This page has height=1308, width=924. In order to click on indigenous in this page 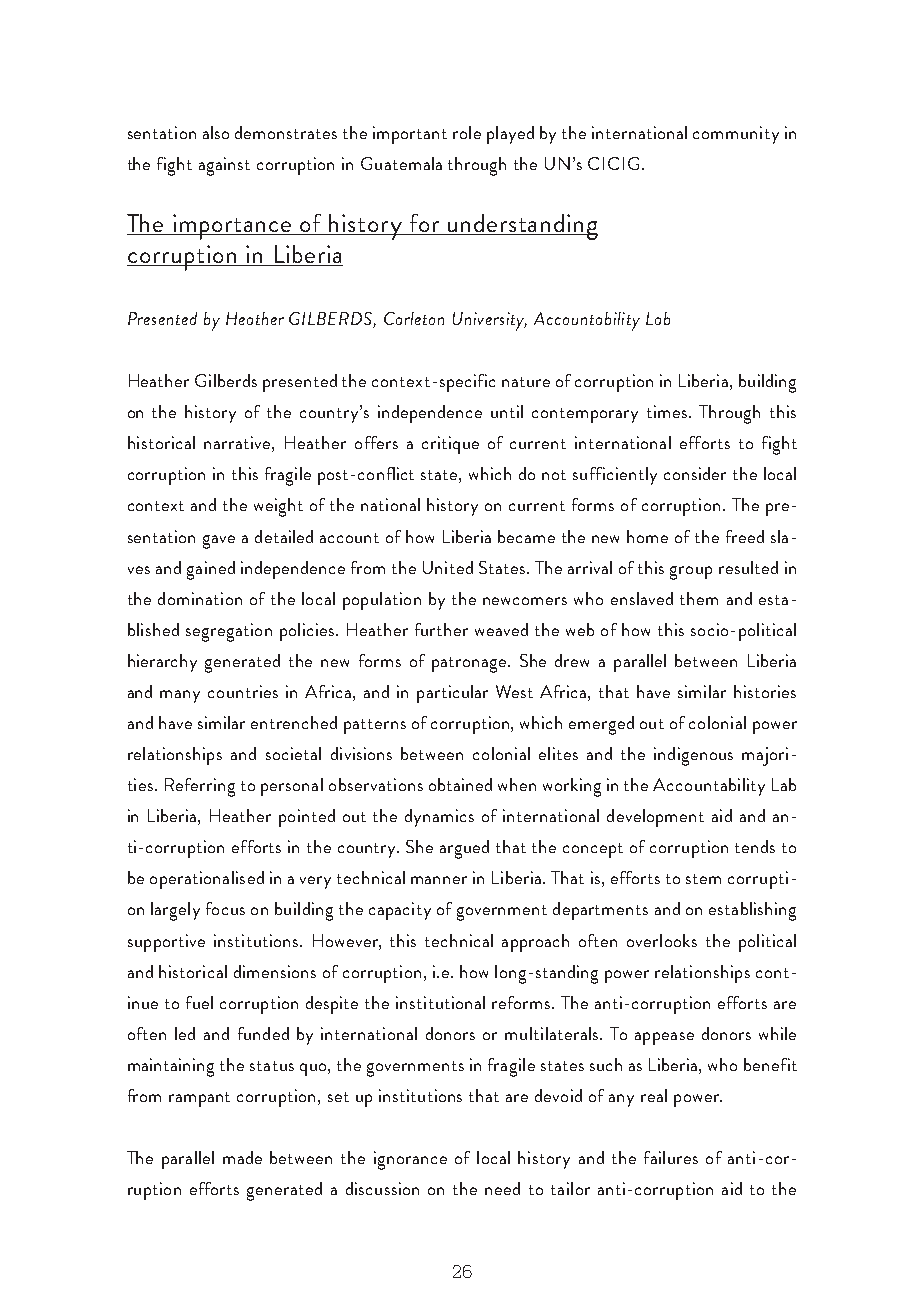, I will do `click(693, 756)`.
